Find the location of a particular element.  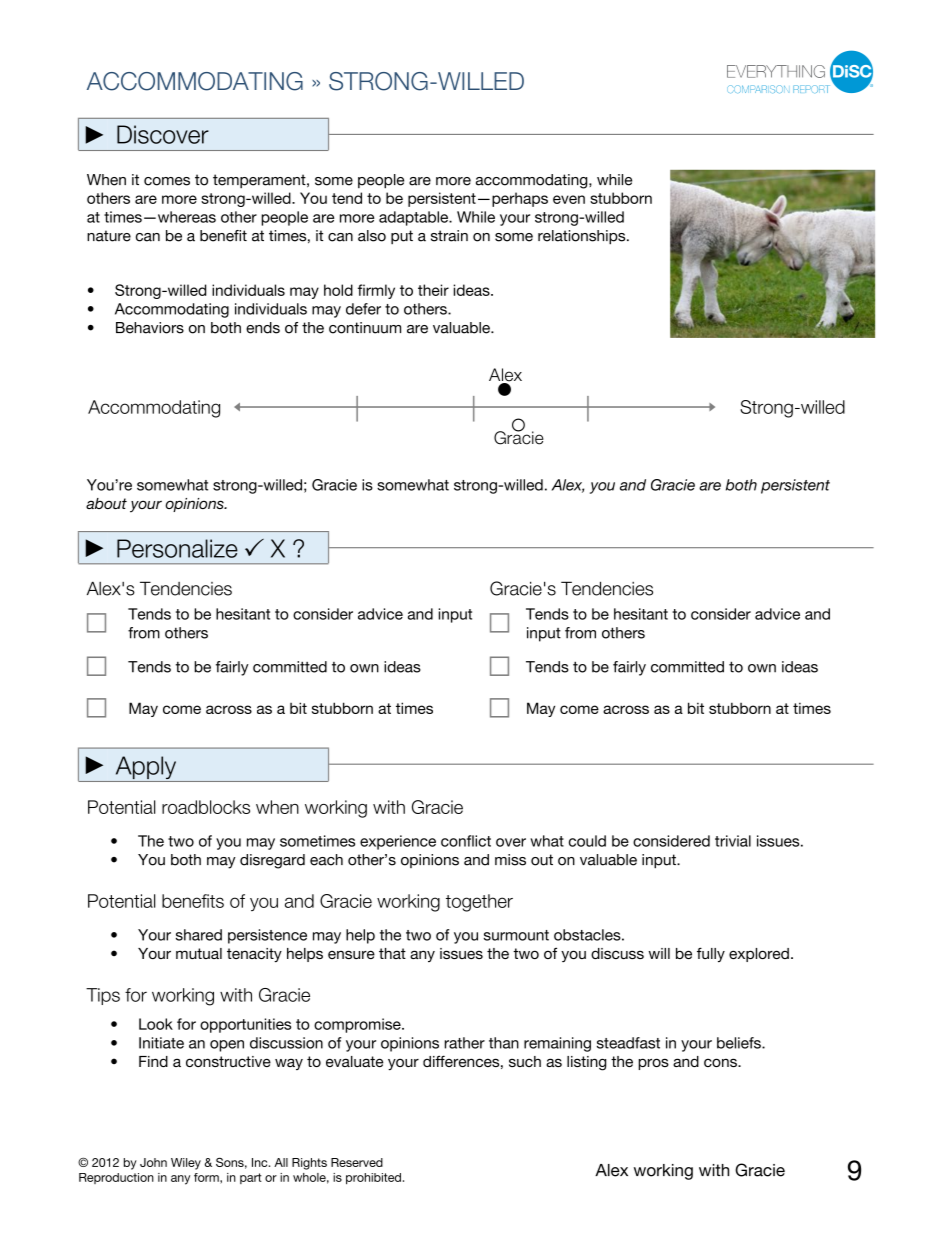

relationships is located at coordinates (583, 237).
